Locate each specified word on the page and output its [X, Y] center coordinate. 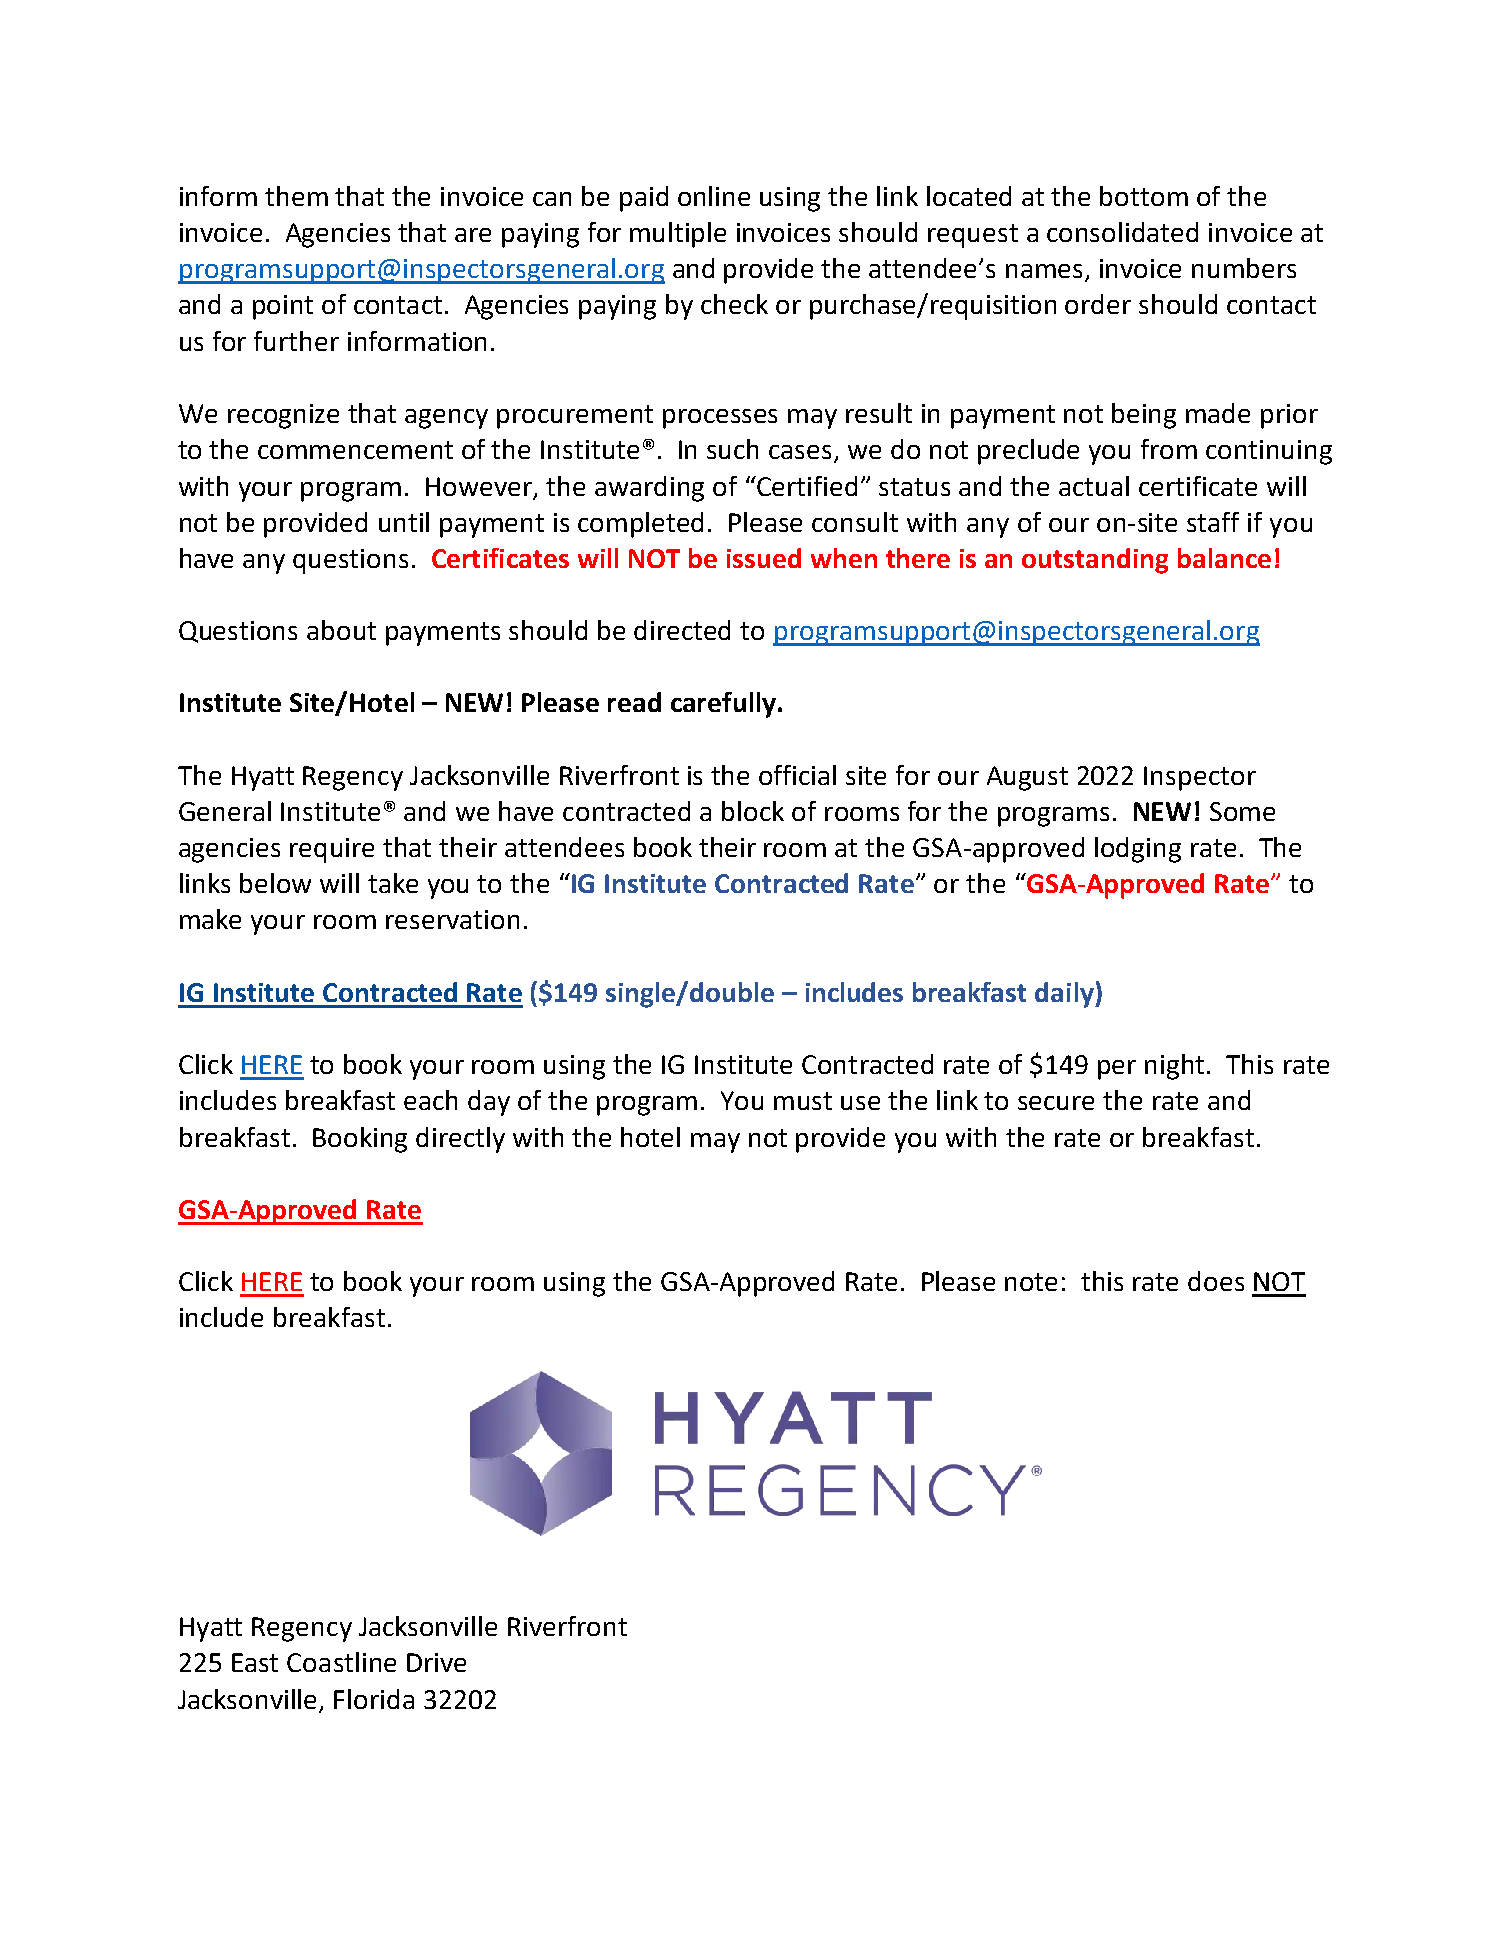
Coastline [341, 1662]
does [1216, 1281]
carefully [723, 705]
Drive [436, 1662]
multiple [678, 235]
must [803, 1101]
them [296, 196]
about [341, 630]
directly [460, 1140]
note [1031, 1282]
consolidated [1122, 232]
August [1027, 778]
